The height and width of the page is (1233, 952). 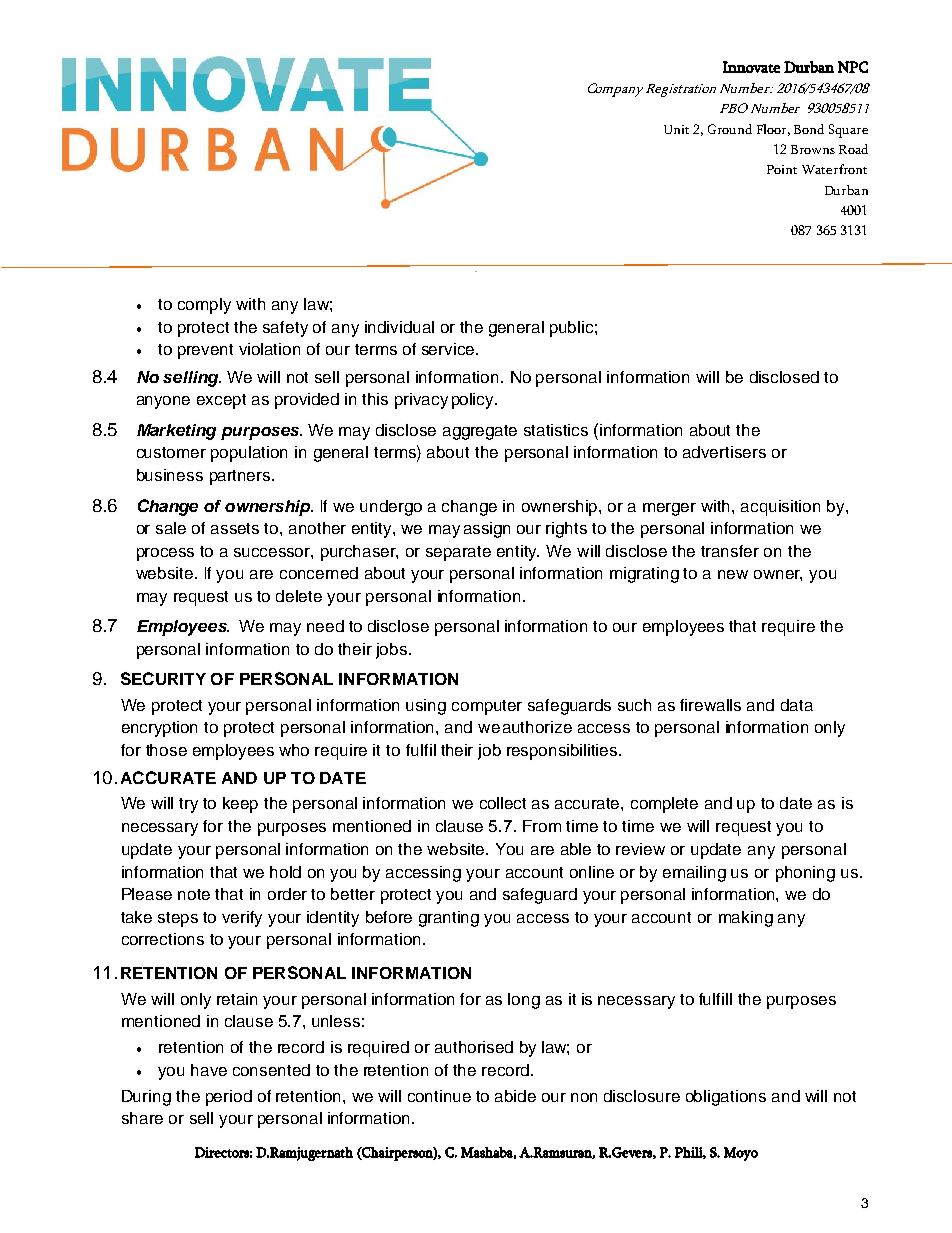 I want to click on prevent, so click(x=205, y=351).
